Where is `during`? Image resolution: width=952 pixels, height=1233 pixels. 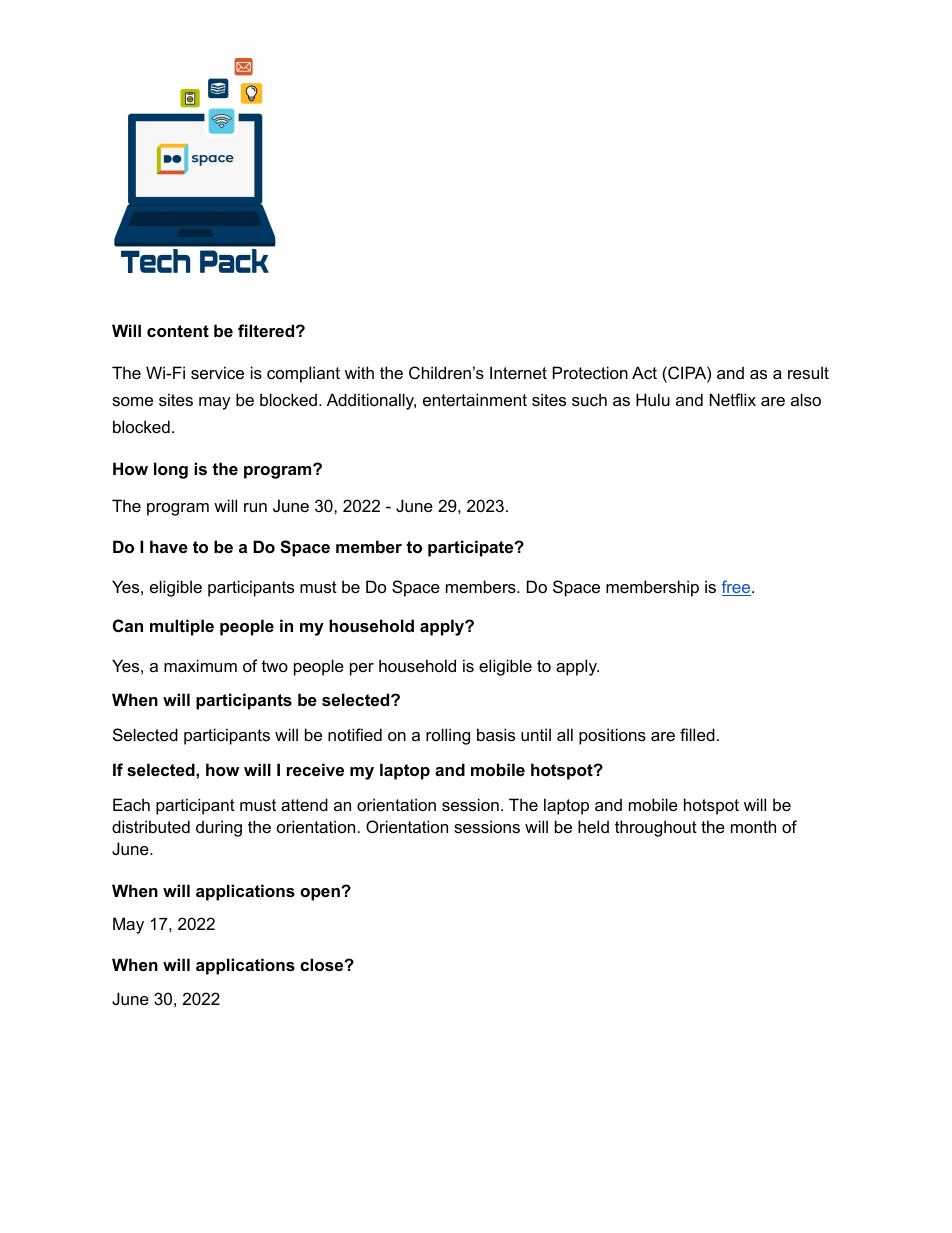 during is located at coordinates (219, 828).
